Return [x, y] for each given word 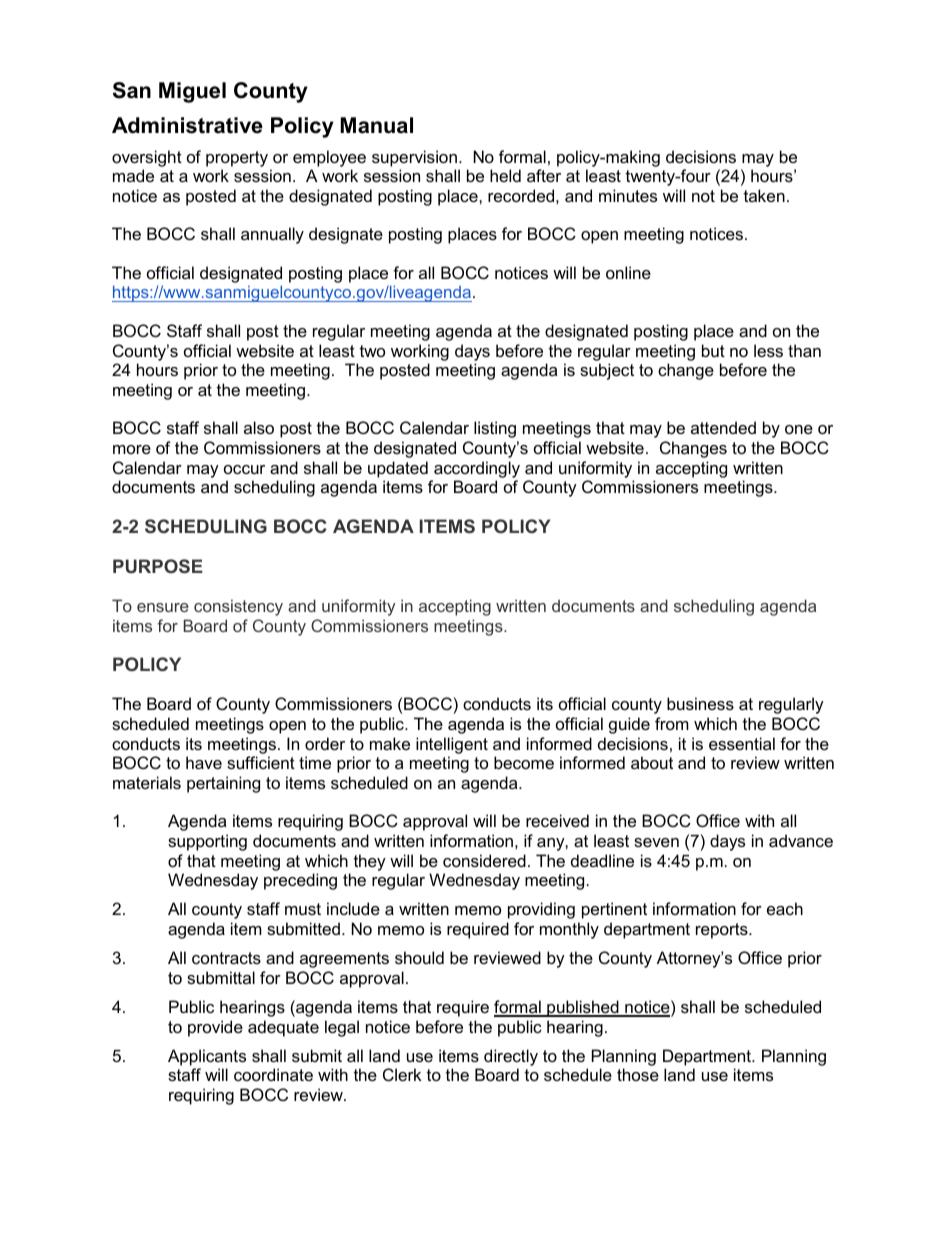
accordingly [477, 469]
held [505, 175]
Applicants [207, 1057]
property [237, 159]
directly [511, 1057]
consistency [238, 607]
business [700, 703]
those [638, 1074]
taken [764, 195]
